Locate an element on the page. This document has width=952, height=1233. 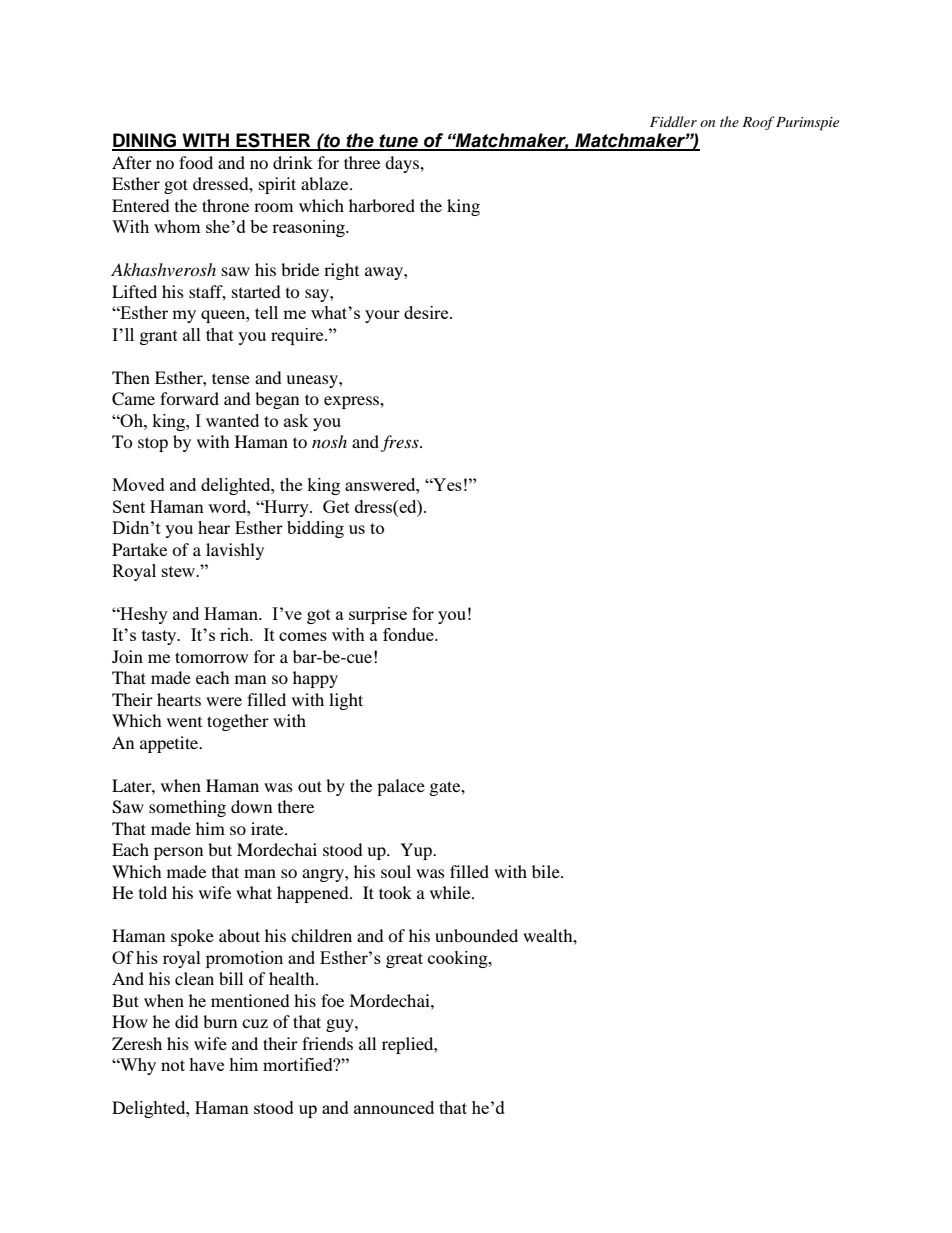
have is located at coordinates (206, 1064).
